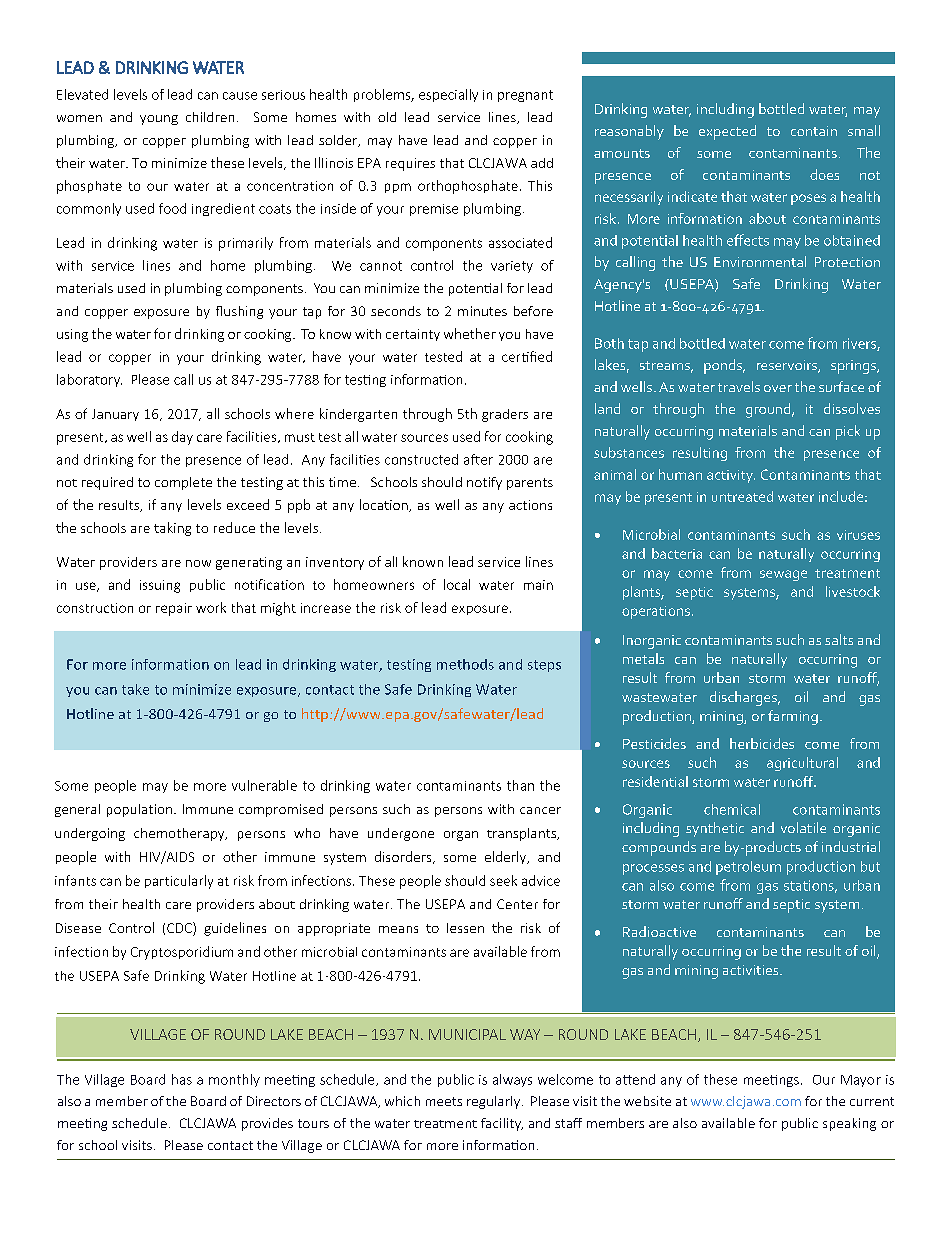 The height and width of the image is (1233, 952). I want to click on particularly, so click(179, 882).
